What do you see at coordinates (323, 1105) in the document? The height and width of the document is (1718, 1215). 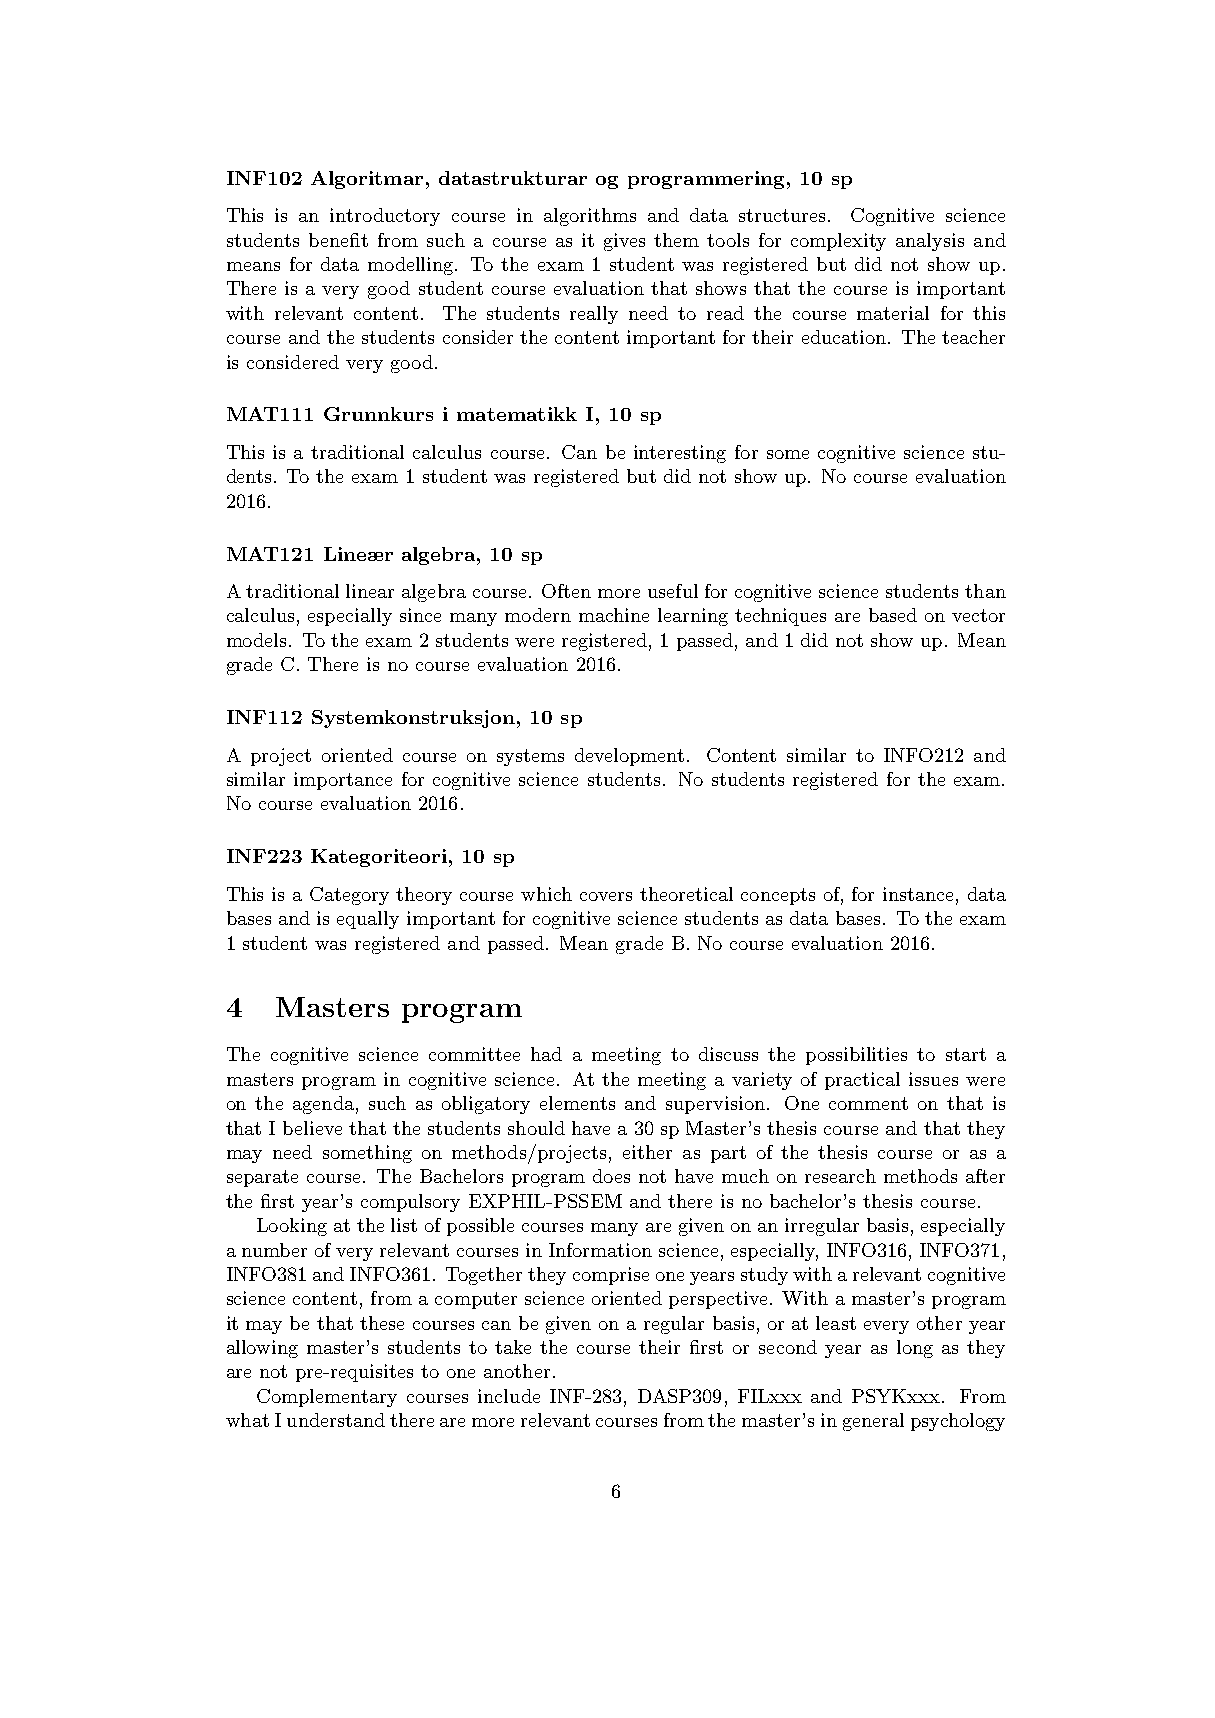 I see `agenda` at bounding box center [323, 1105].
